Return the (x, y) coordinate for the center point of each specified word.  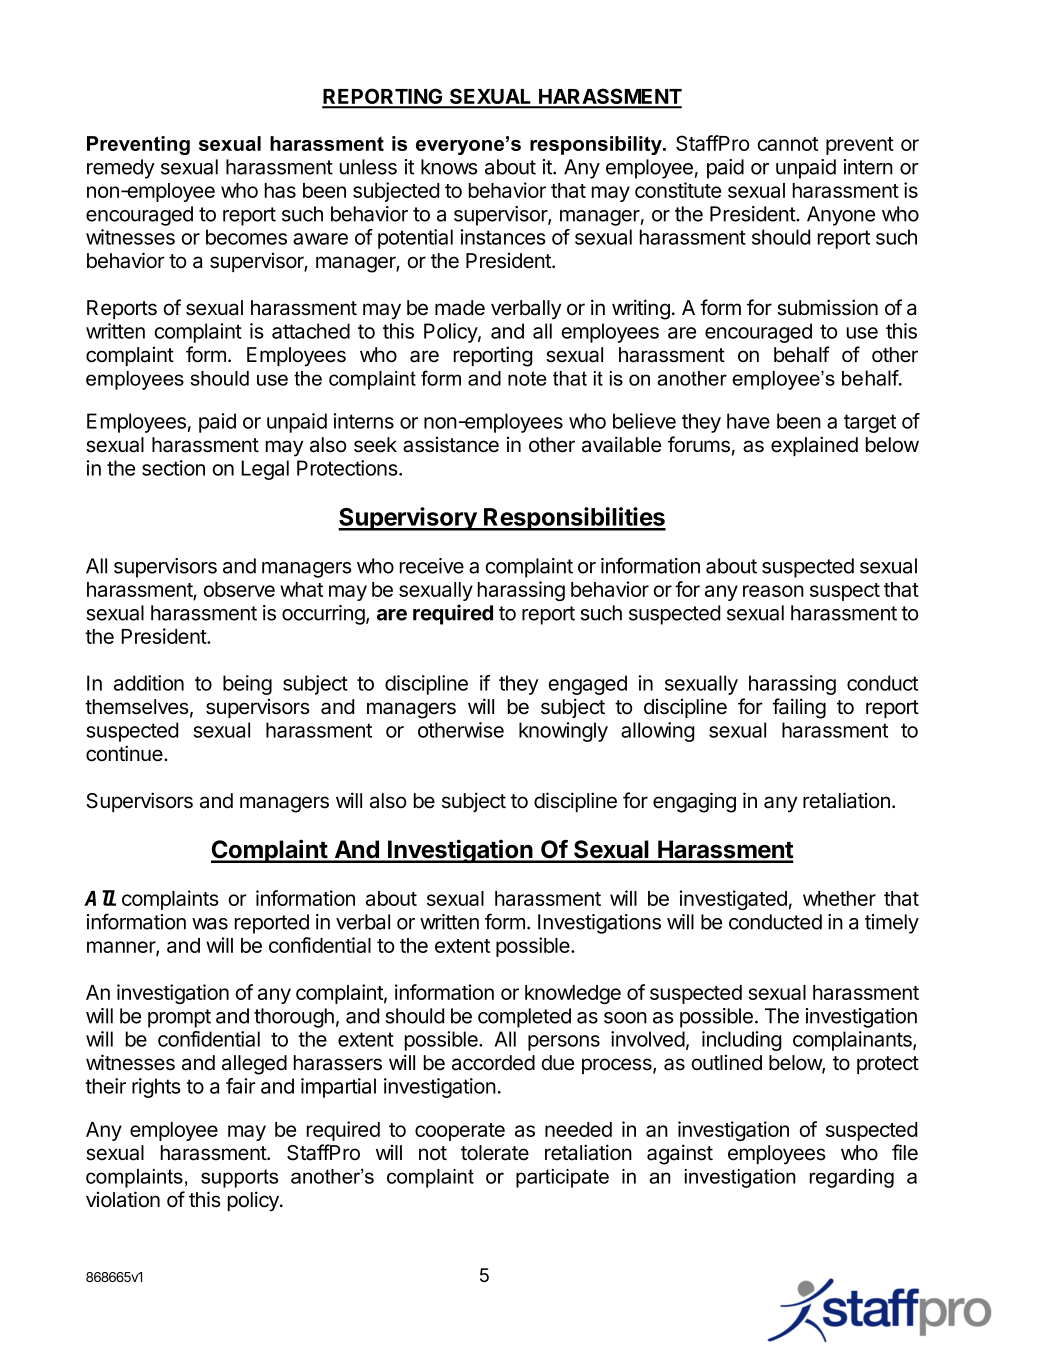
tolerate (495, 1153)
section (173, 468)
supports (239, 1178)
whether (839, 898)
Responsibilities (574, 519)
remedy (121, 169)
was (210, 924)
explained (814, 446)
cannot (788, 144)
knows (449, 167)
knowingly (563, 732)
